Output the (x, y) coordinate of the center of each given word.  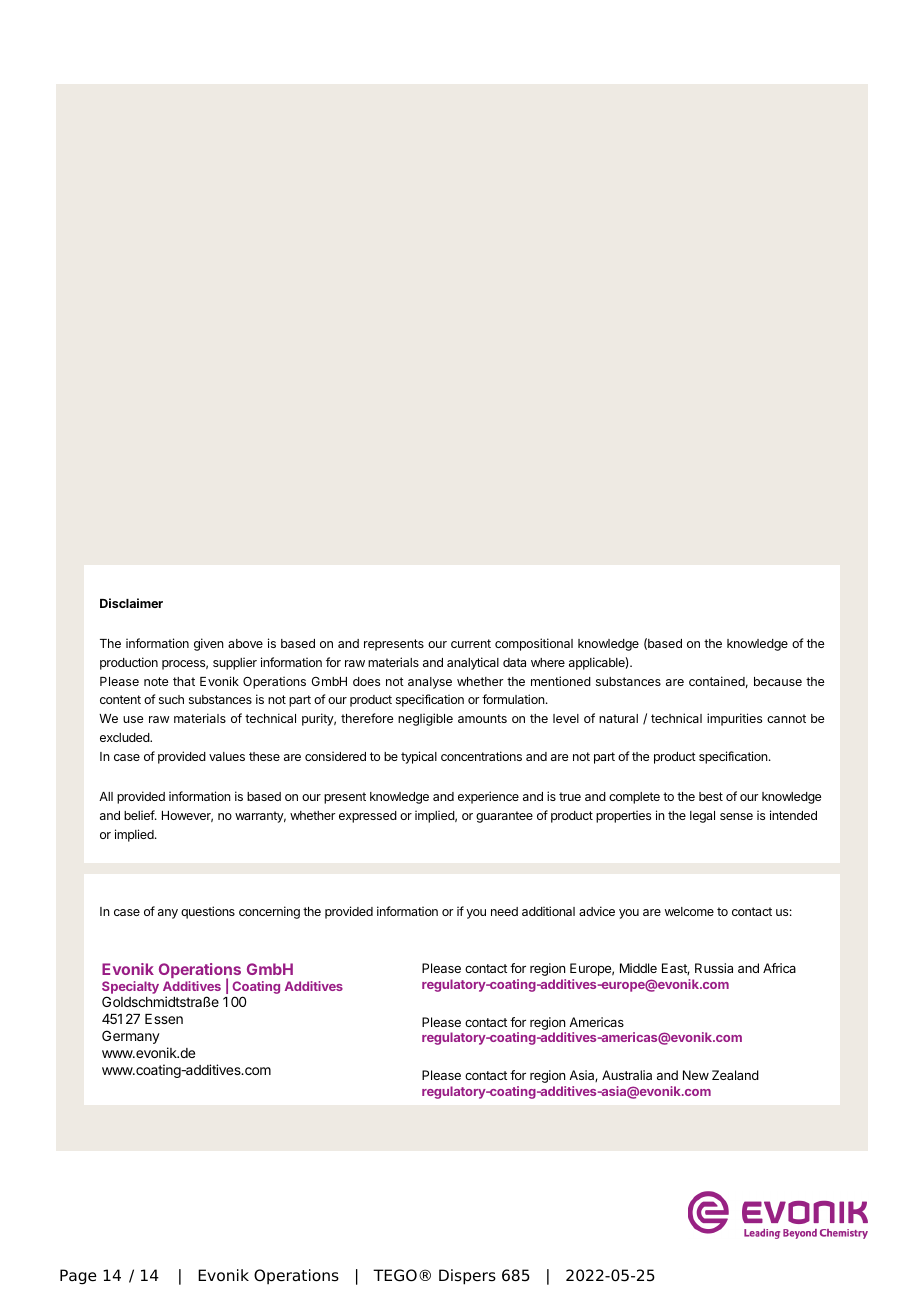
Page (78, 1277)
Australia (627, 1075)
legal (702, 817)
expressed (368, 817)
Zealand (735, 1075)
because (778, 681)
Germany (131, 1037)
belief (140, 815)
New (696, 1075)
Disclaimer (131, 603)
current (471, 643)
